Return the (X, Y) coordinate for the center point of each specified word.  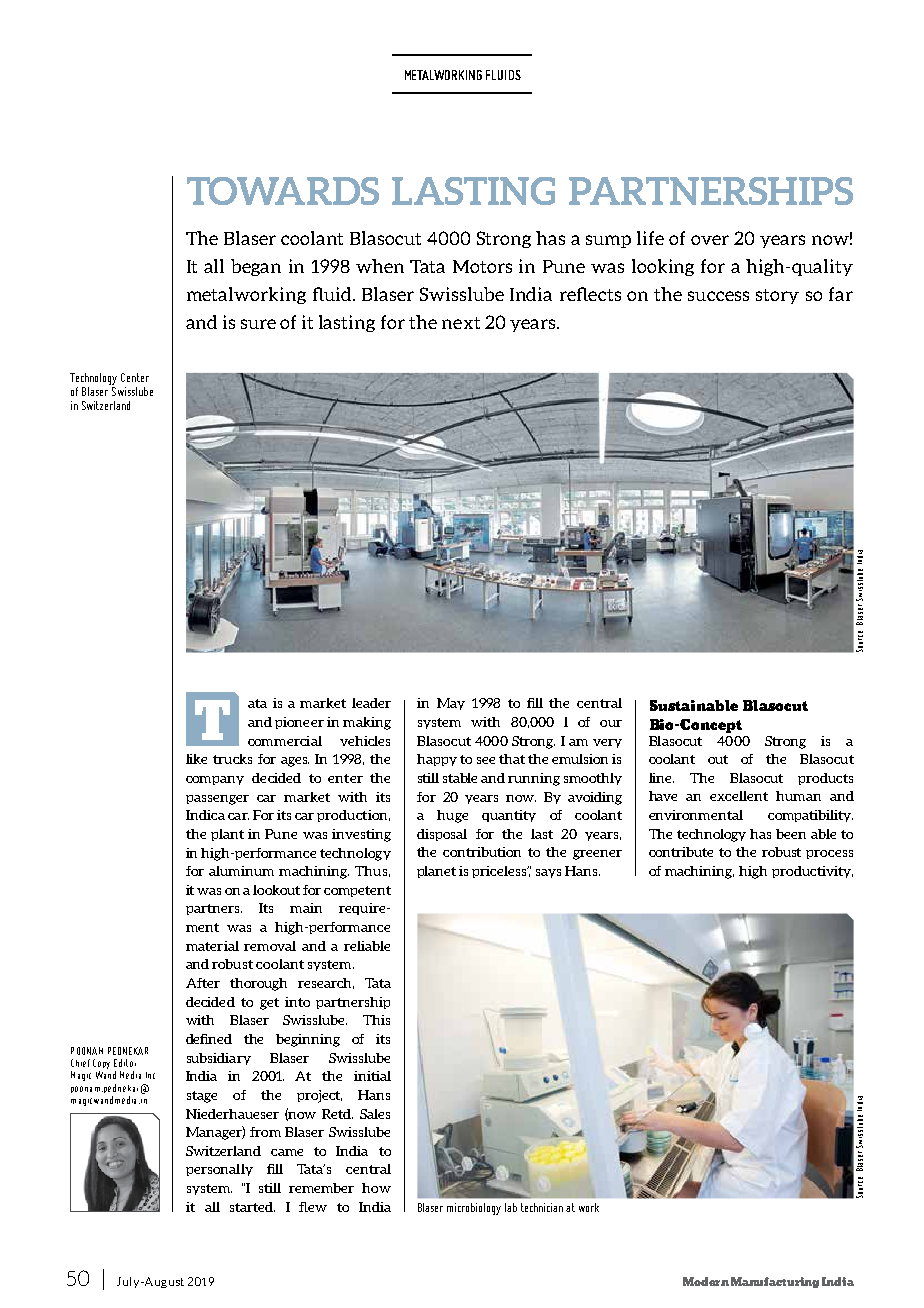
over (710, 240)
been (791, 834)
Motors (482, 266)
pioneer (299, 723)
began (256, 267)
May (451, 704)
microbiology (474, 1209)
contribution (482, 852)
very (607, 743)
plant (227, 835)
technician (542, 1207)
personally (219, 1170)
